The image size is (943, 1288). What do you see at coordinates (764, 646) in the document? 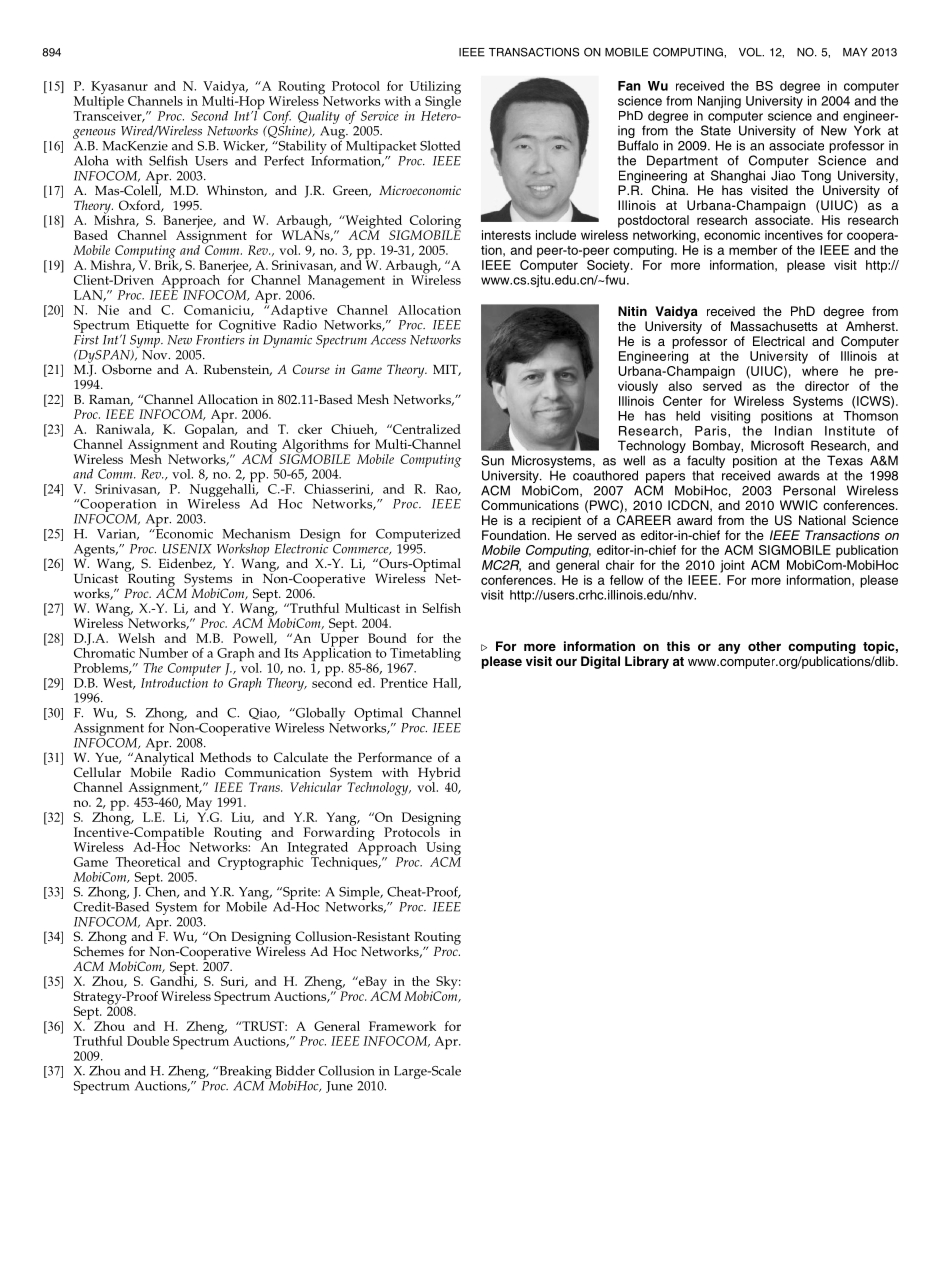
I see `other` at bounding box center [764, 646].
